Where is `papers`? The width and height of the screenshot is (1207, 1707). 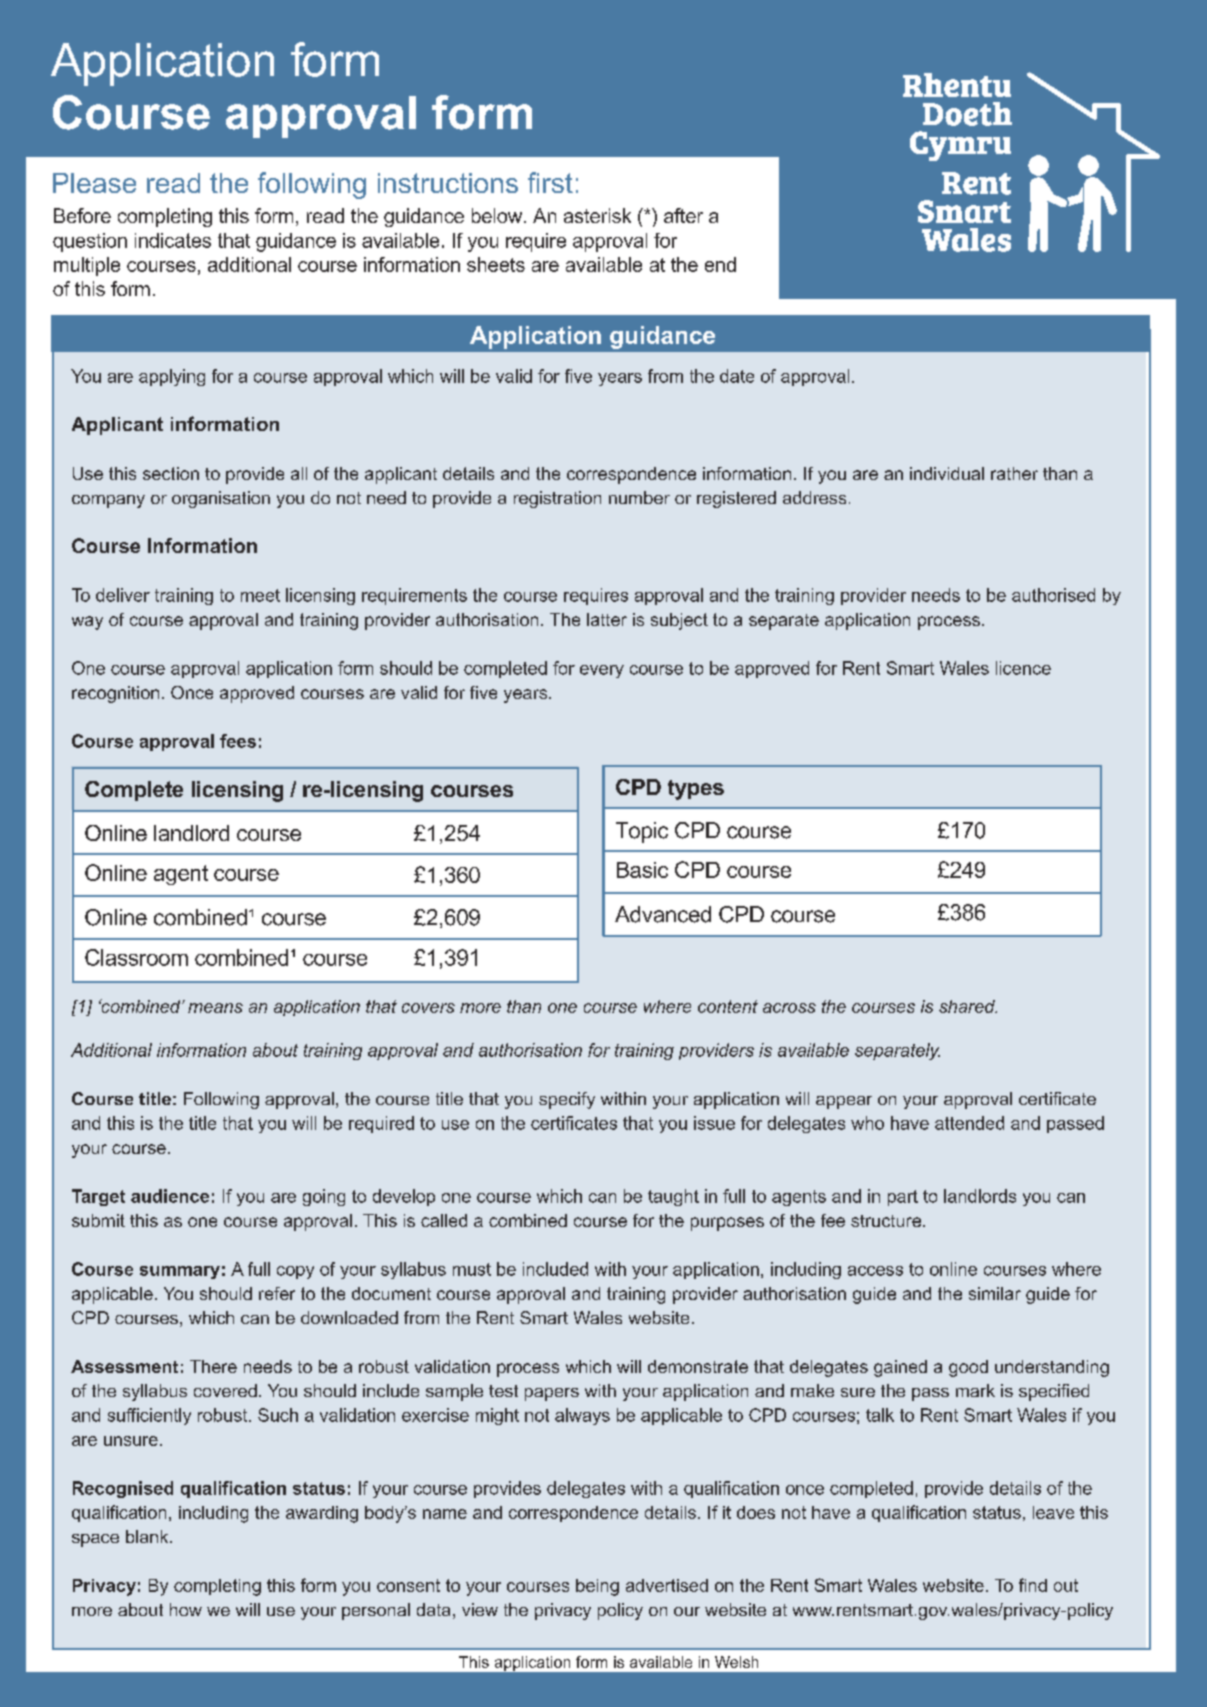
papers is located at coordinates (552, 1394).
